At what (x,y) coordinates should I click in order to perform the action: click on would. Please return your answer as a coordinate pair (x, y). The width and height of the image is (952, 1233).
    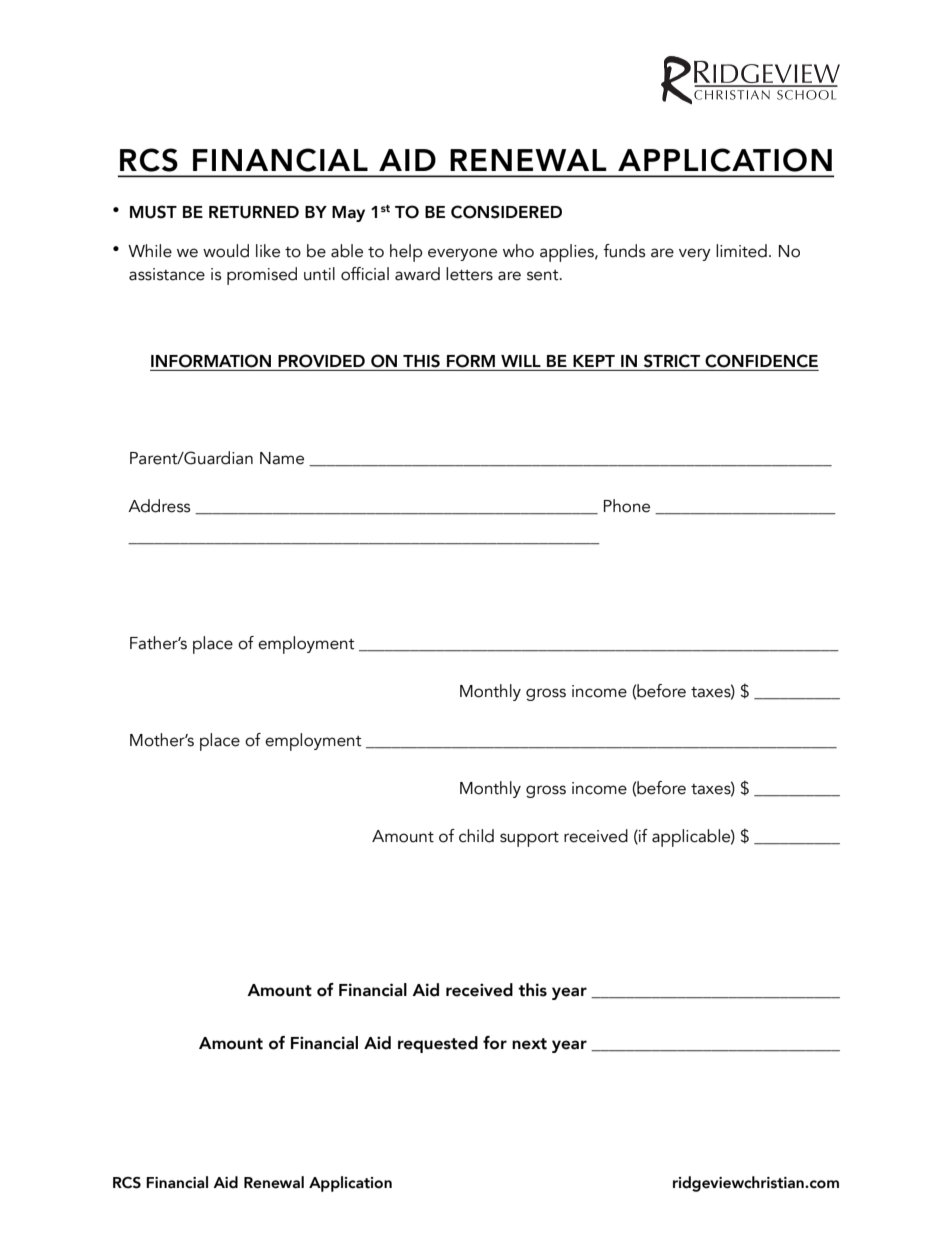
    Looking at the image, I should click on (226, 251).
